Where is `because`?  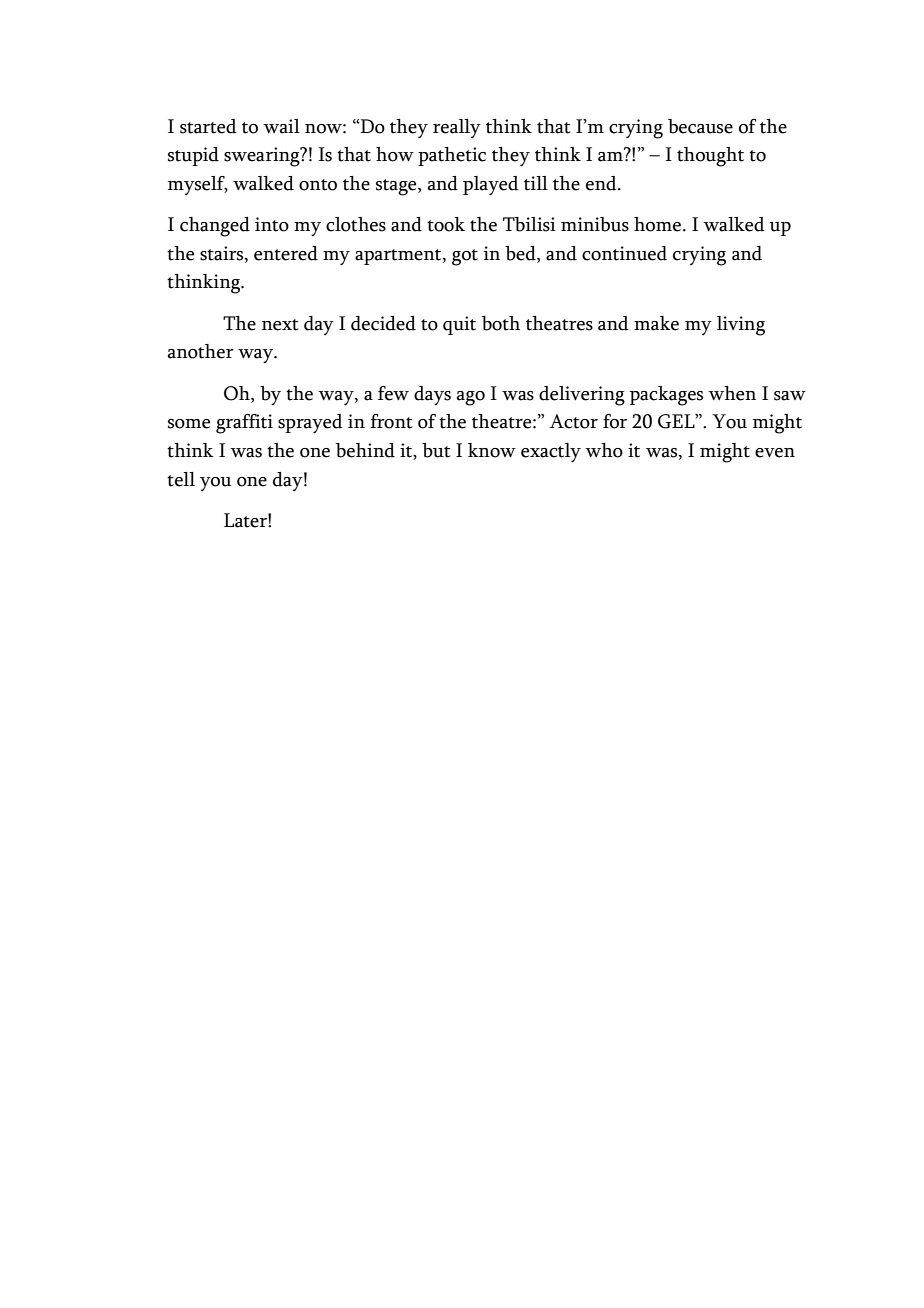 because is located at coordinates (700, 126).
